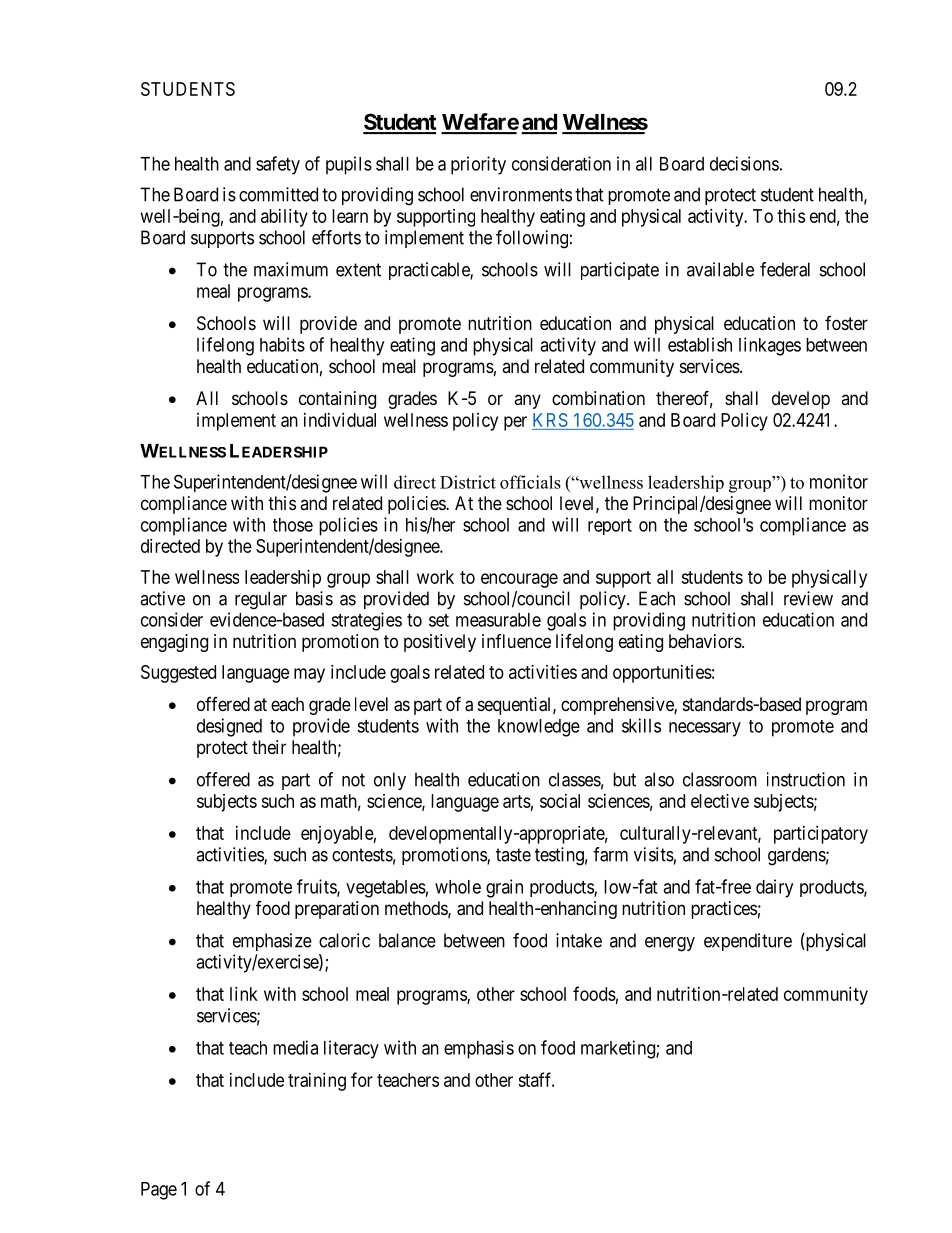 Image resolution: width=952 pixels, height=1233 pixels. I want to click on taste, so click(513, 855).
